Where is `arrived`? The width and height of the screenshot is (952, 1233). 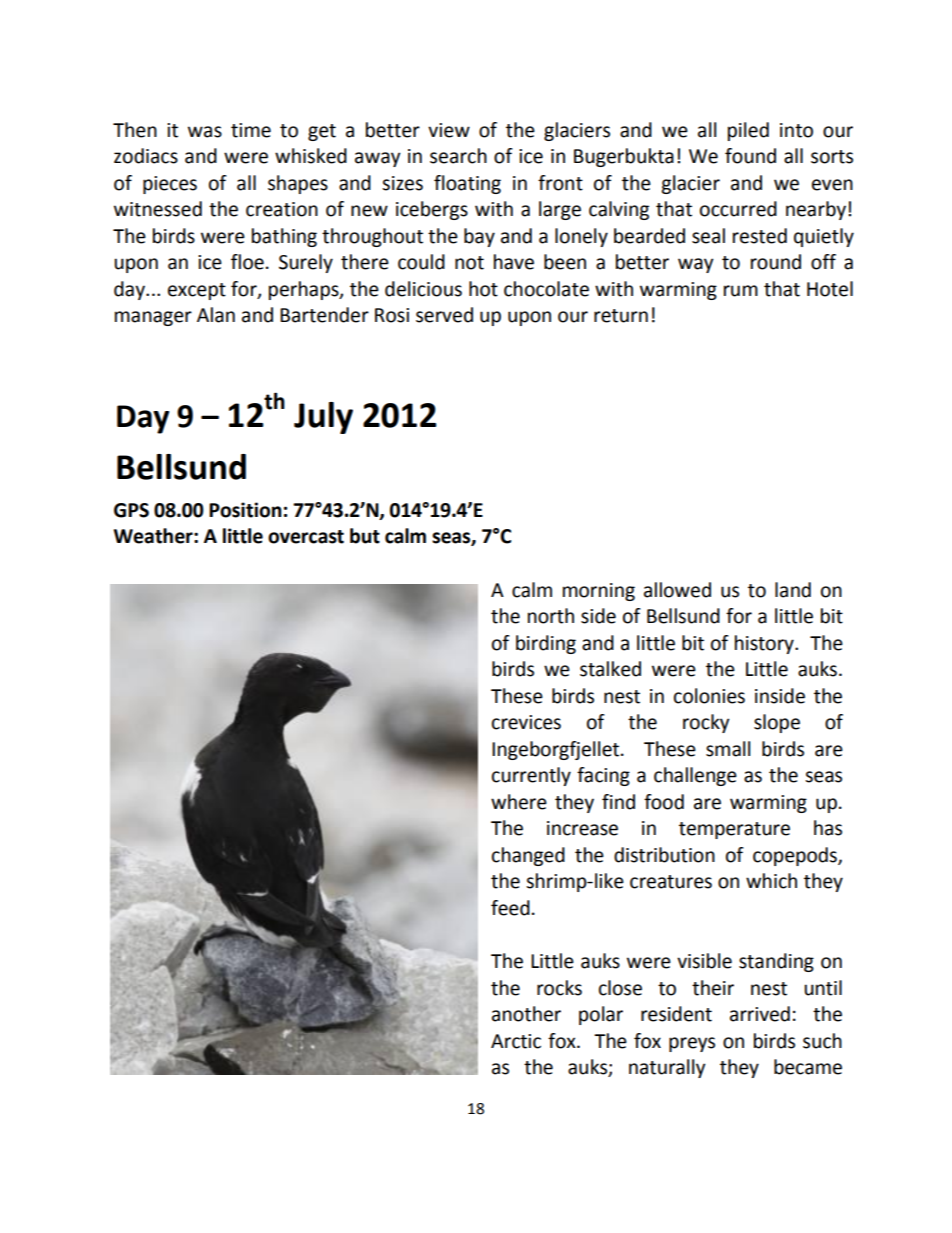
arrived is located at coordinates (760, 1014).
